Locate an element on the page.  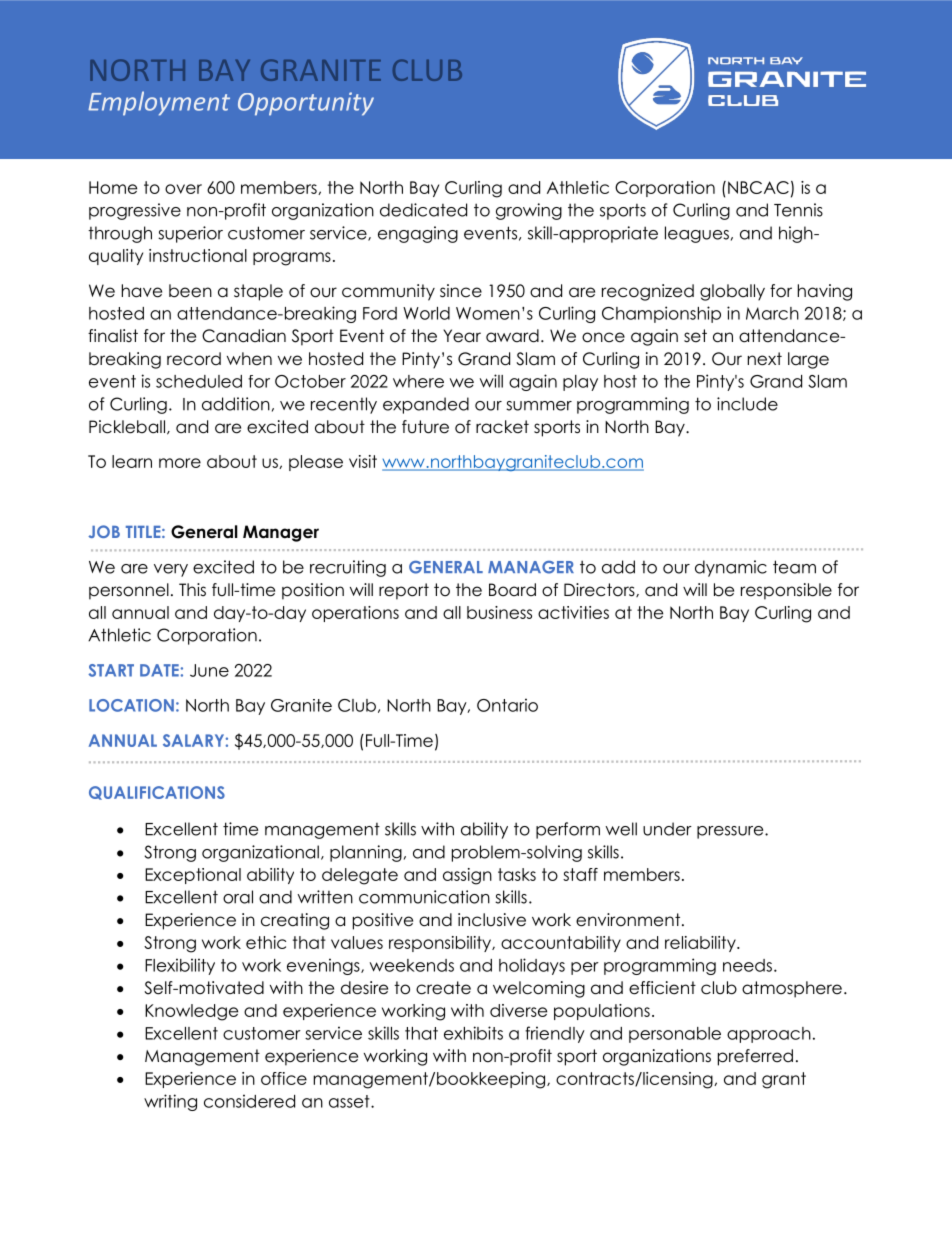
scheduled is located at coordinates (199, 381).
